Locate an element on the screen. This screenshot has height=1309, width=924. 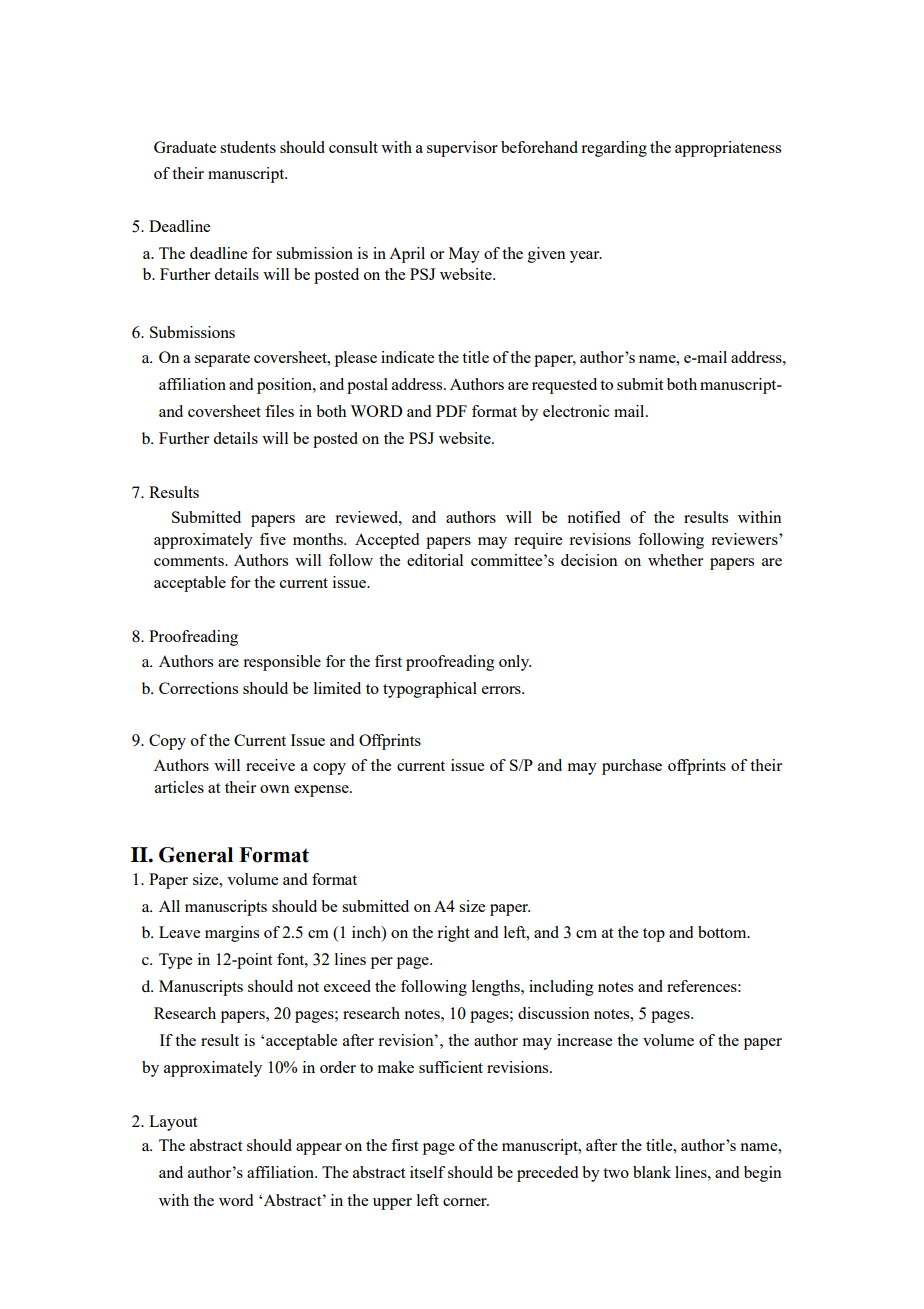
students is located at coordinates (248, 147).
